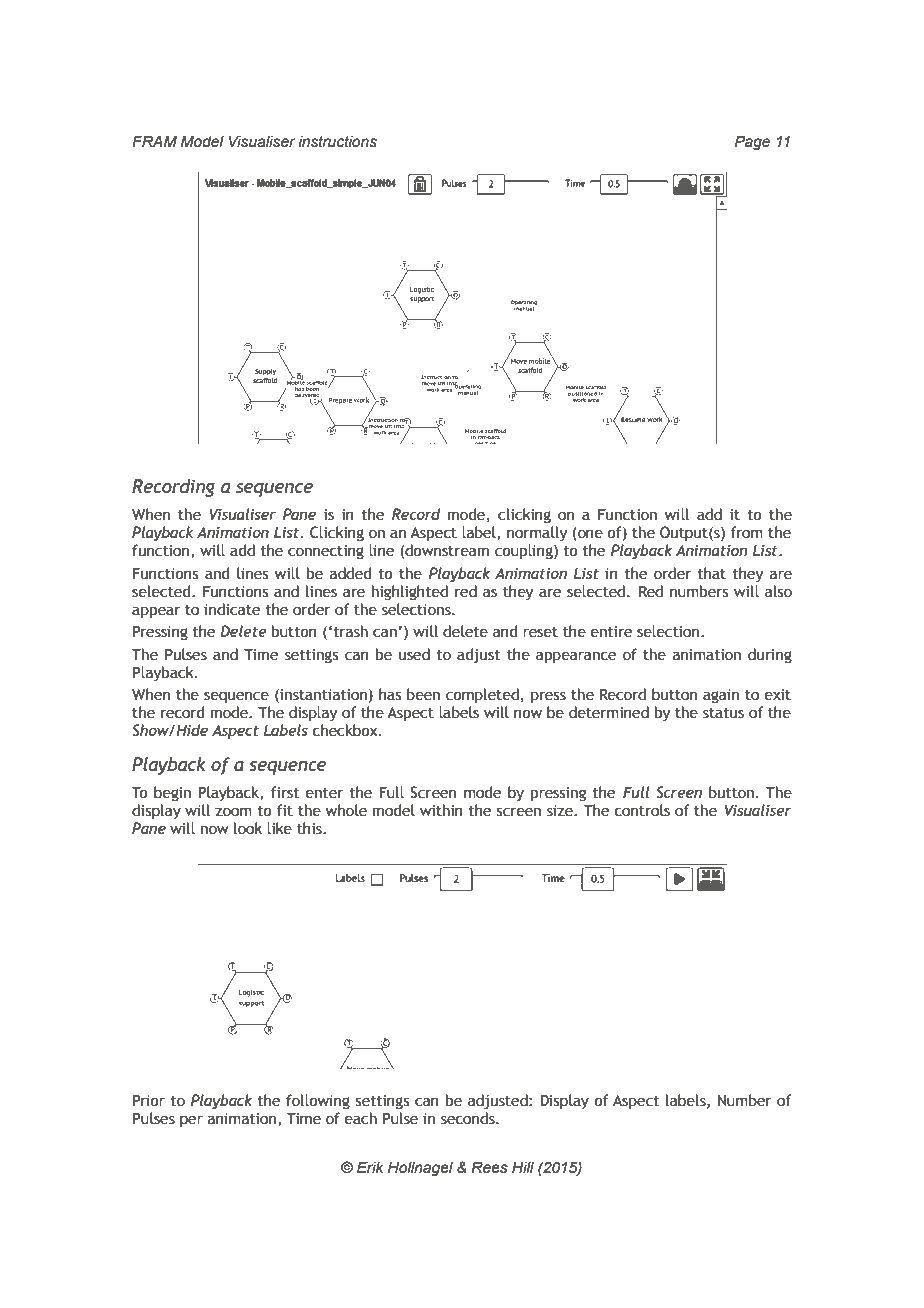 The height and width of the document is (1308, 924). I want to click on per, so click(191, 1121).
